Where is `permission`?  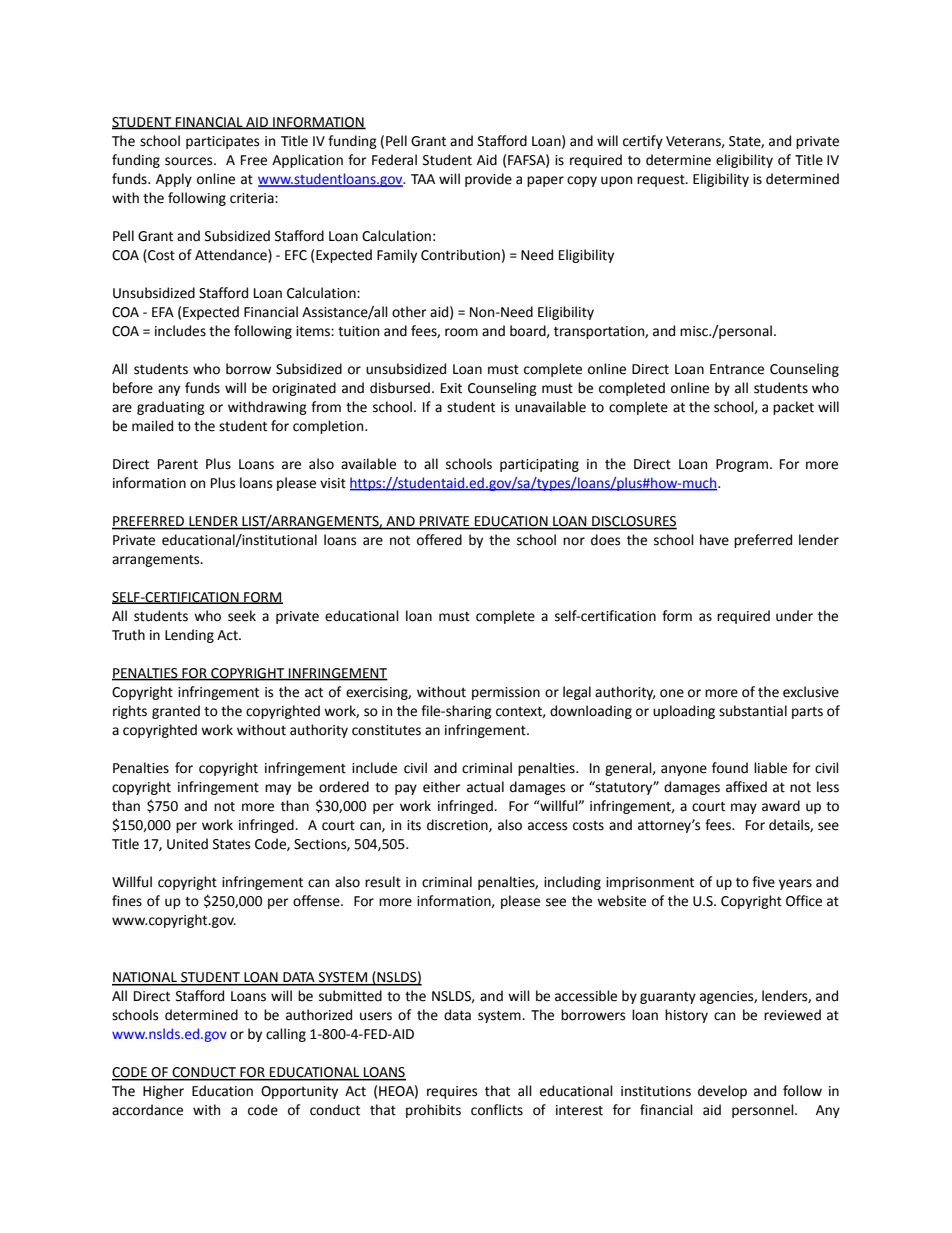 permission is located at coordinates (506, 693).
